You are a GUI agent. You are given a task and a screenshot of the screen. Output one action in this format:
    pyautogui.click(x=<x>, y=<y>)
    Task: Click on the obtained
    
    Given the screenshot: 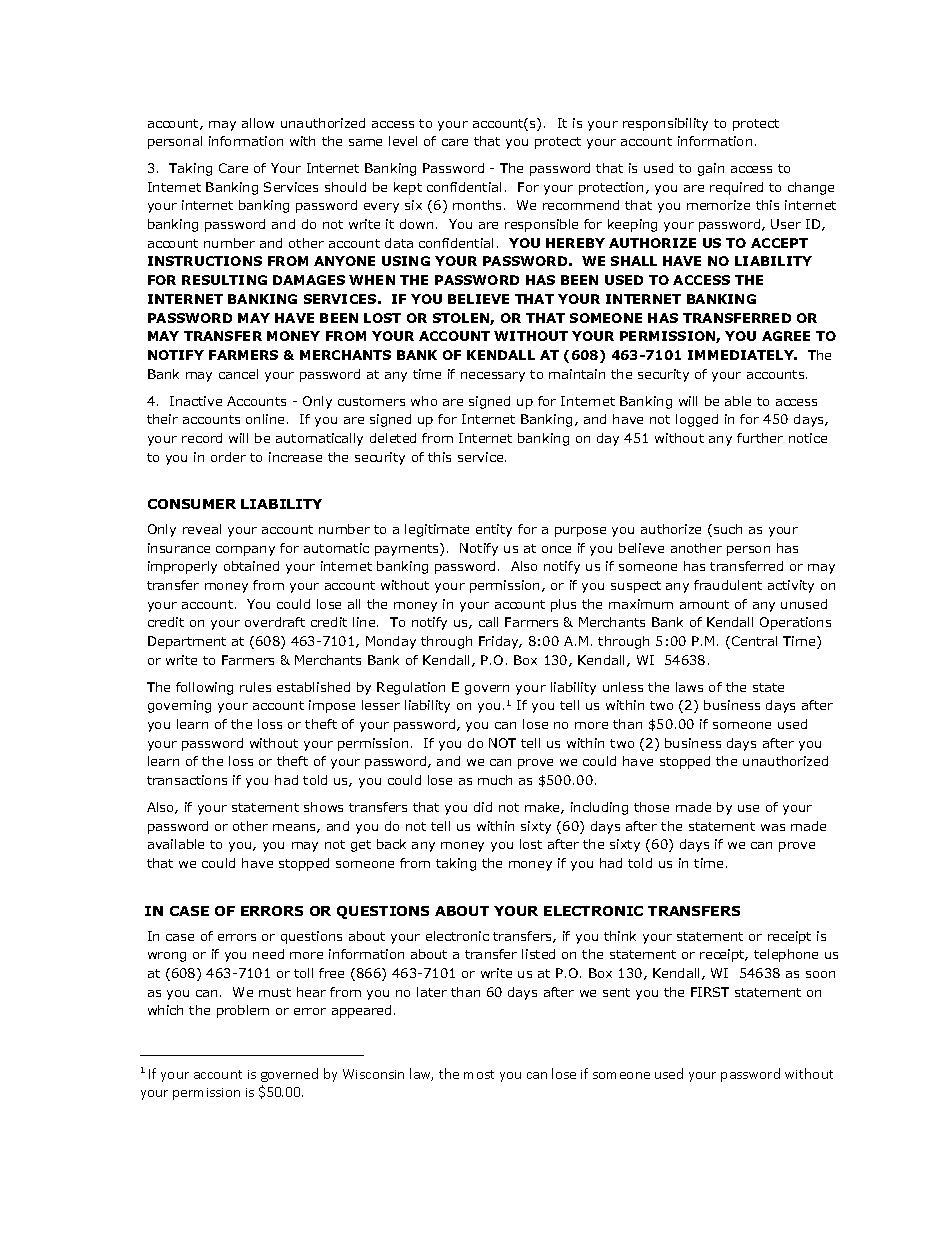 What is the action you would take?
    pyautogui.click(x=251, y=566)
